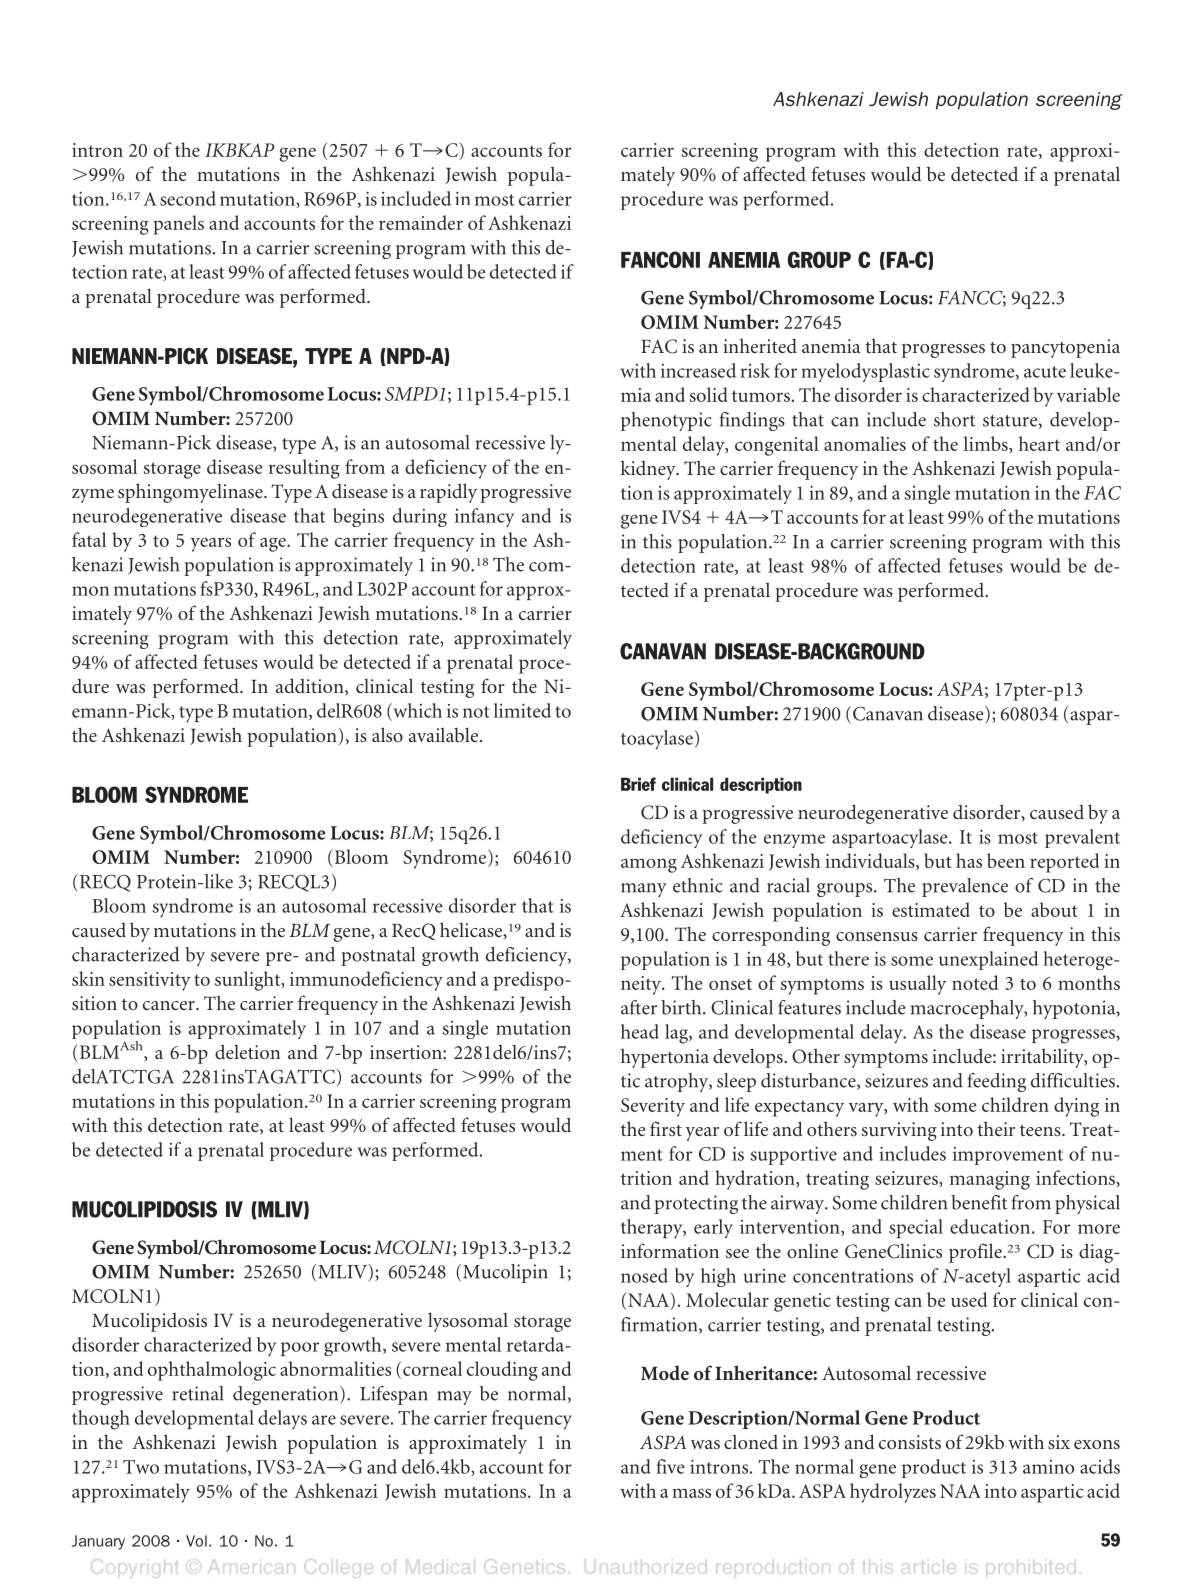 The image size is (1189, 1591). I want to click on five, so click(670, 1466).
